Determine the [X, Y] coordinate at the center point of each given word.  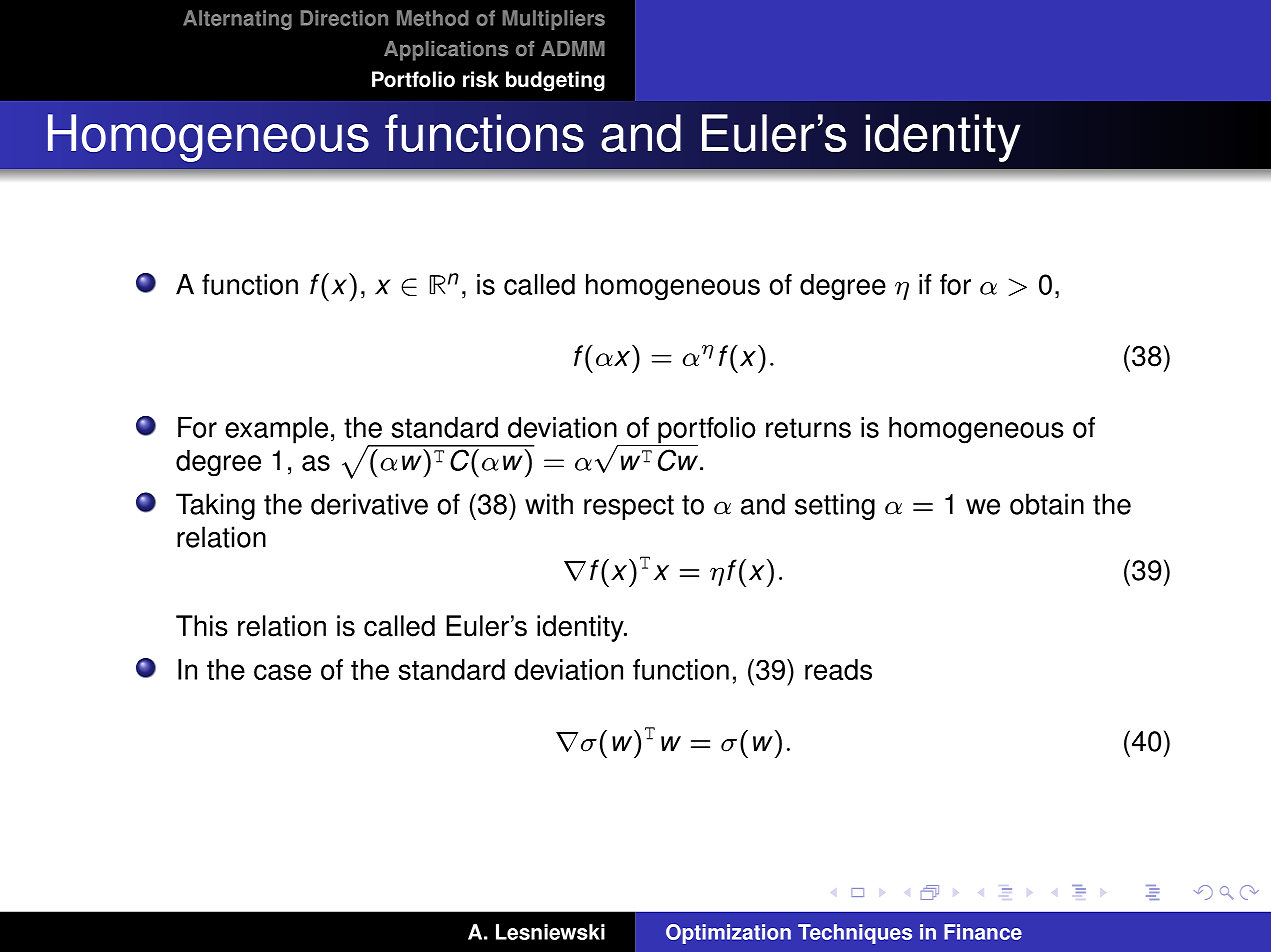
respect [629, 507]
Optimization [728, 934]
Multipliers [554, 20]
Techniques [855, 934]
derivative [369, 504]
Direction [344, 18]
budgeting [555, 81]
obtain [1047, 504]
